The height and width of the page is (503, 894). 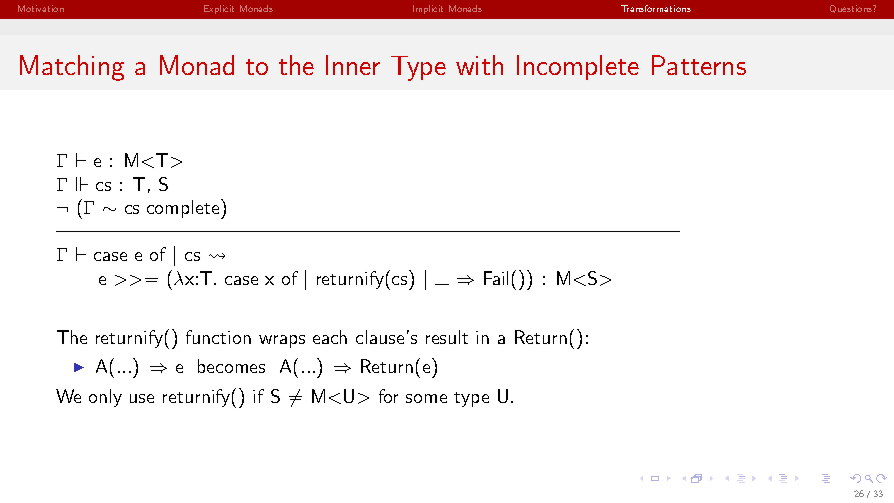 I want to click on Questions, so click(x=852, y=9).
